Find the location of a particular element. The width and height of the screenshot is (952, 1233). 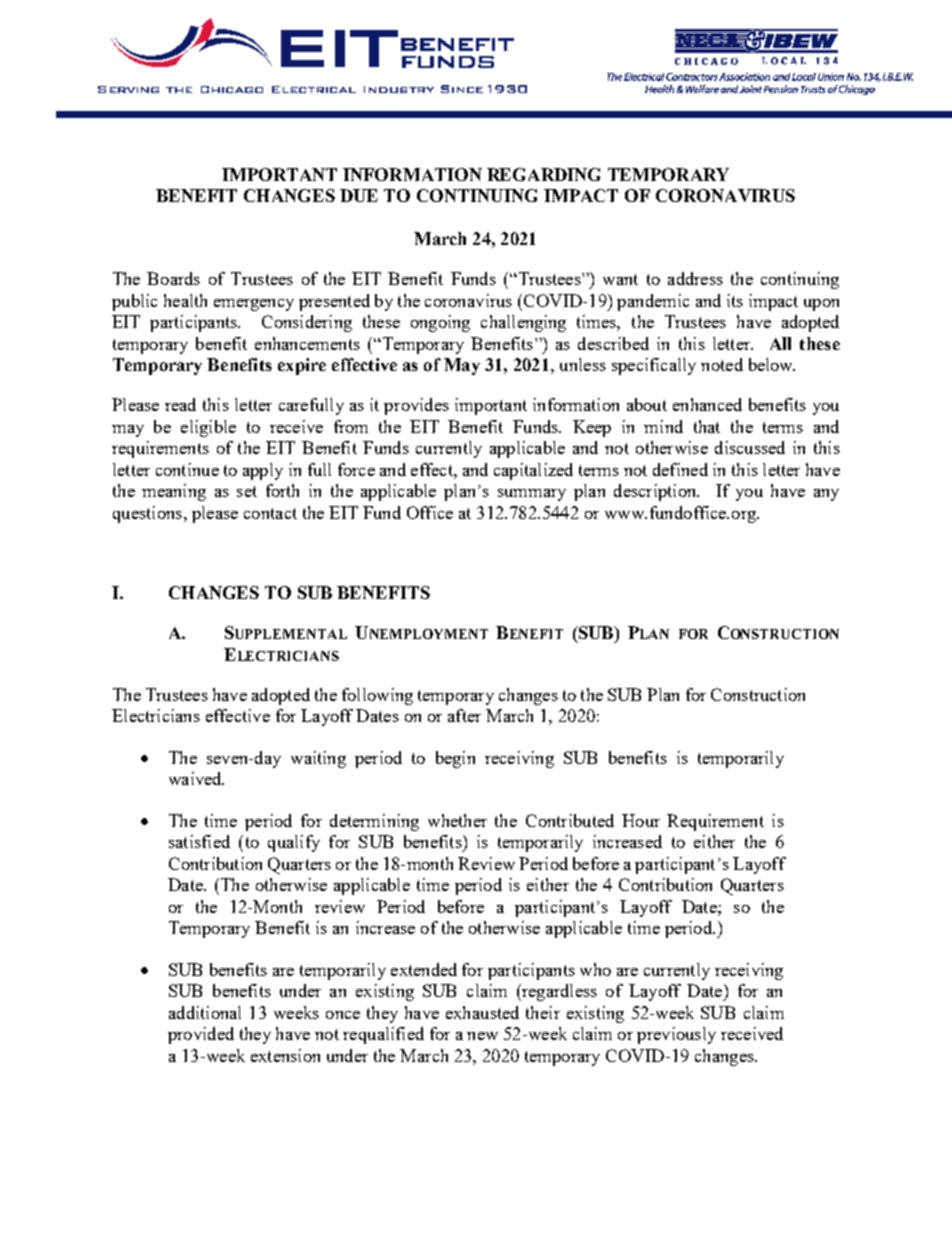

address is located at coordinates (695, 278).
